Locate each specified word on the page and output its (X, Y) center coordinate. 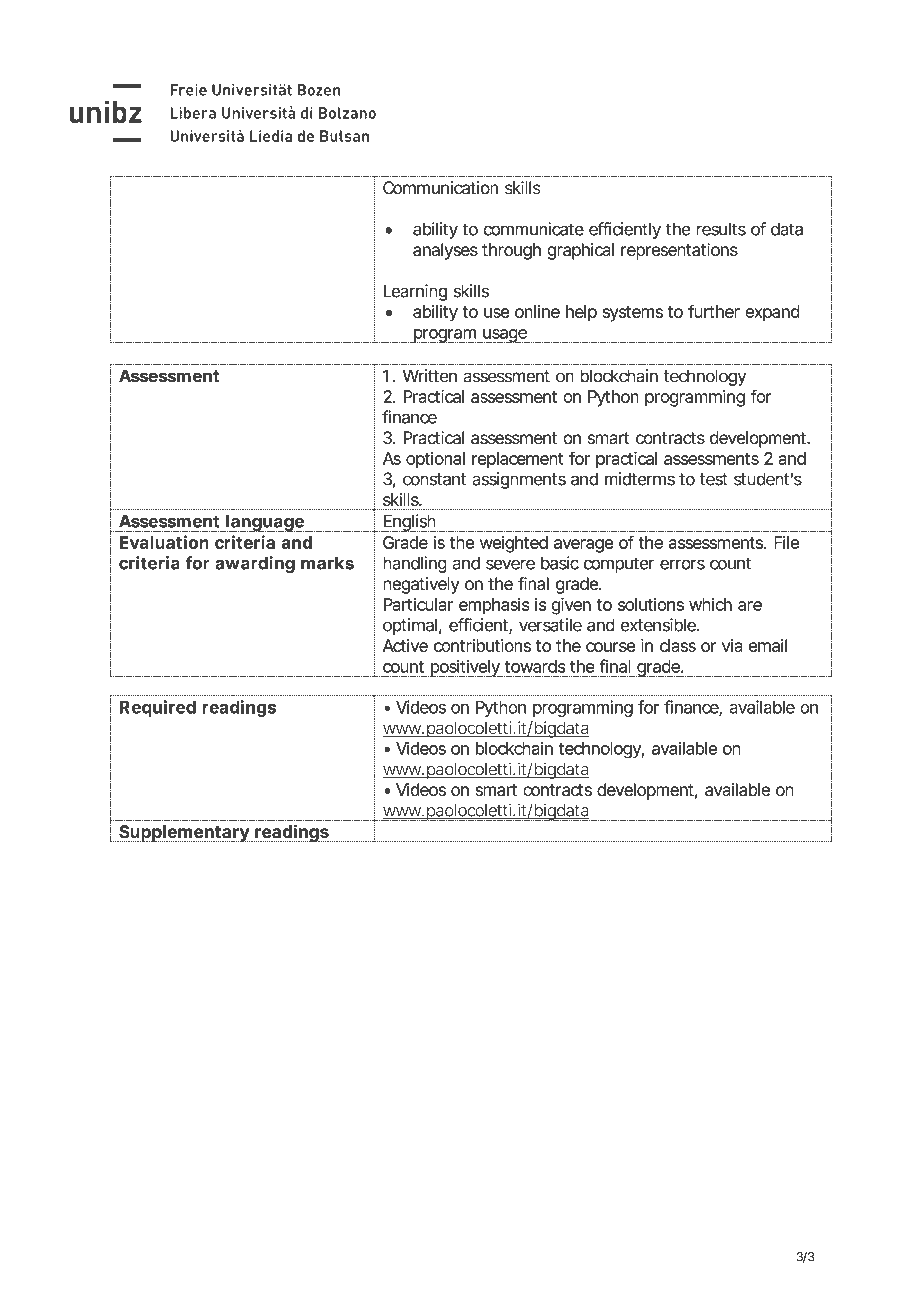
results (721, 229)
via (732, 645)
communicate (533, 229)
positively (465, 668)
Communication (440, 188)
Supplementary (184, 834)
